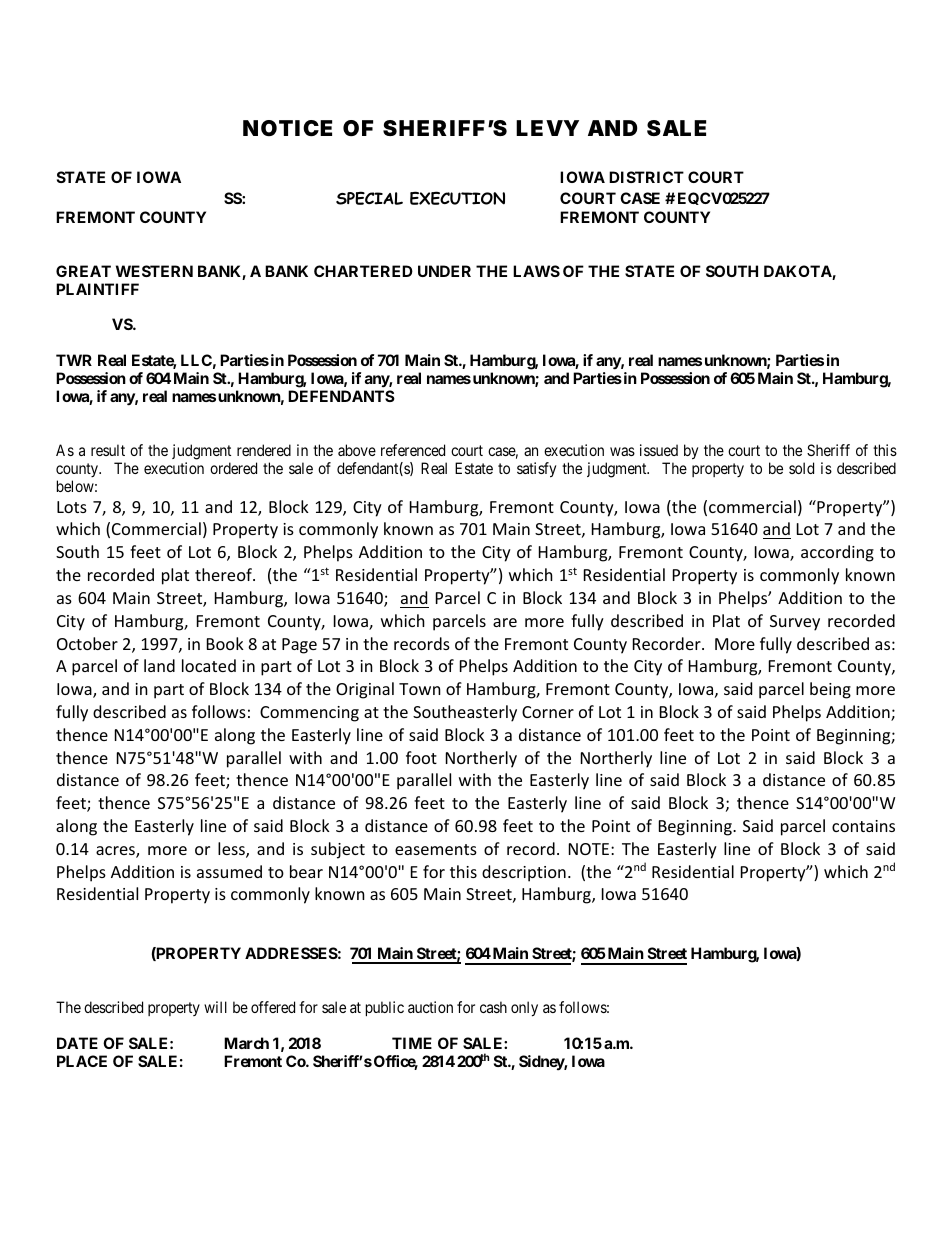 The image size is (952, 1233). What do you see at coordinates (493, 1007) in the screenshot?
I see `cash` at bounding box center [493, 1007].
